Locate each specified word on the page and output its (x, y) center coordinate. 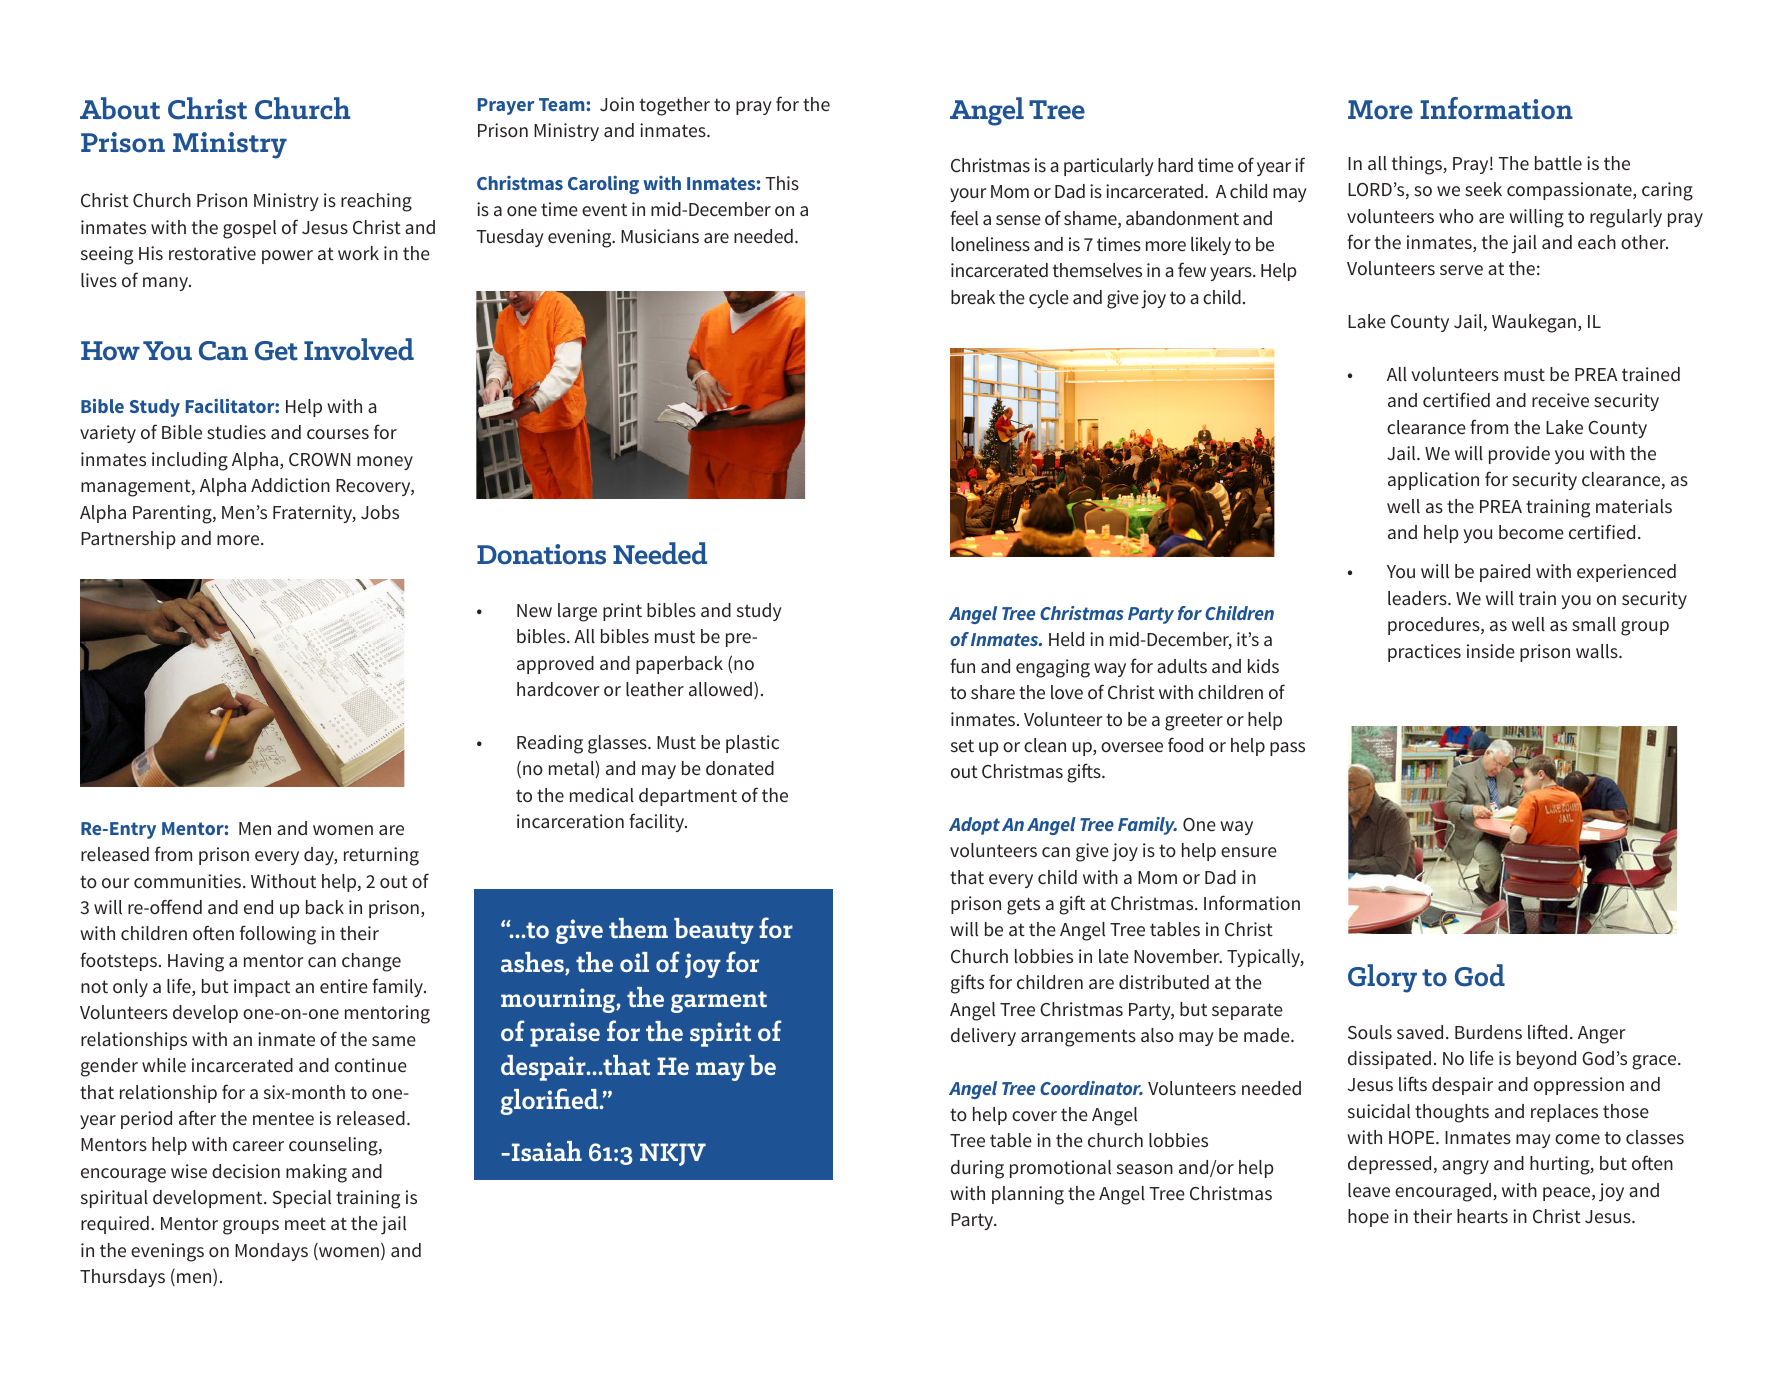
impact (262, 988)
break (973, 297)
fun (962, 665)
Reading (550, 744)
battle (1558, 163)
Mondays (271, 1252)
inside (1491, 651)
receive (1560, 400)
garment (719, 1002)
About (120, 108)
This (782, 183)
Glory (1382, 978)
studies (236, 432)
